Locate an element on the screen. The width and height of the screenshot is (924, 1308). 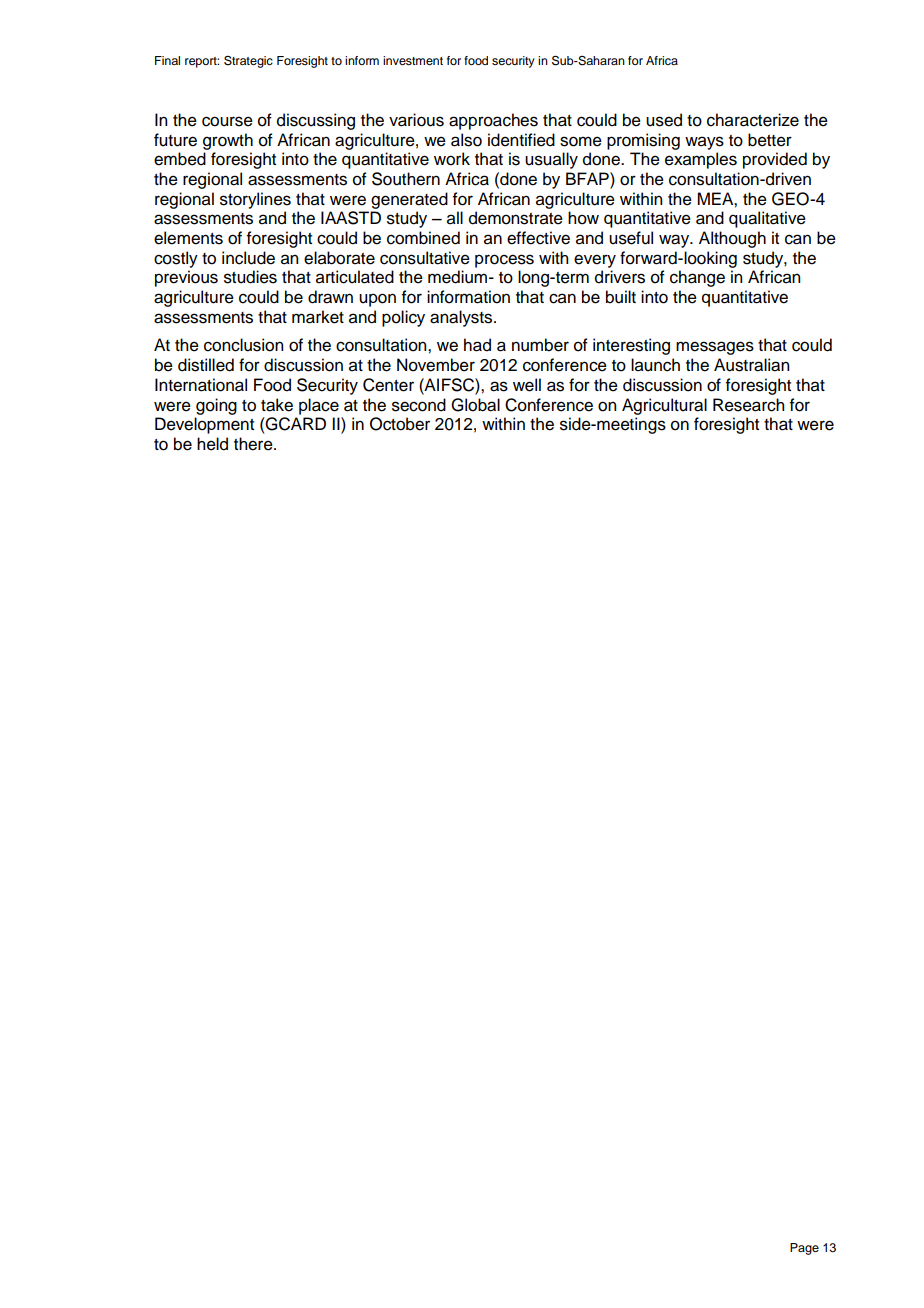
Development is located at coordinates (204, 425).
